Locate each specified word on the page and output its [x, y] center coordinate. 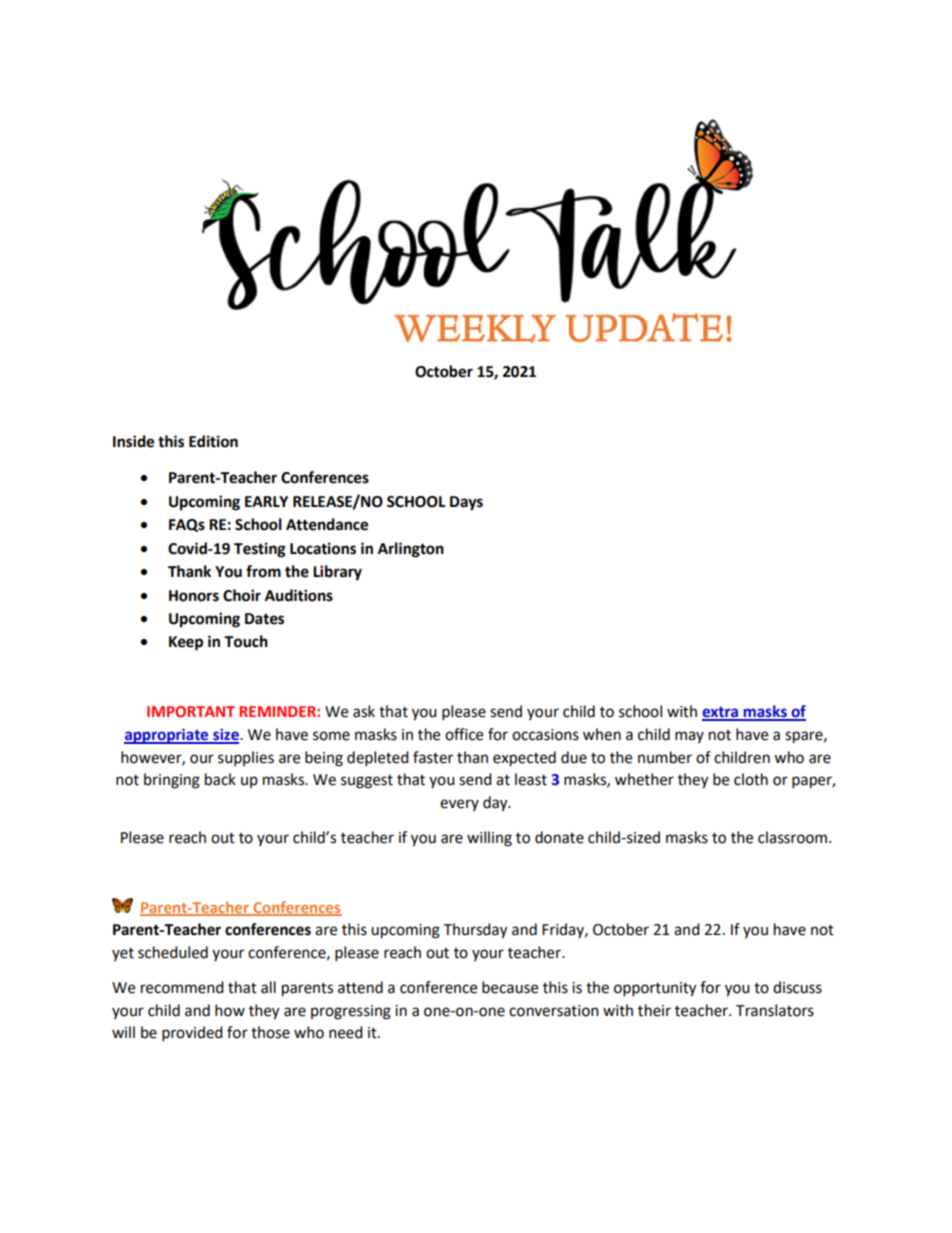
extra [721, 713]
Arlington [411, 550]
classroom [792, 837]
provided [192, 1034]
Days [466, 503]
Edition [213, 441]
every [459, 805]
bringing [172, 781]
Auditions [299, 595]
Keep [186, 643]
